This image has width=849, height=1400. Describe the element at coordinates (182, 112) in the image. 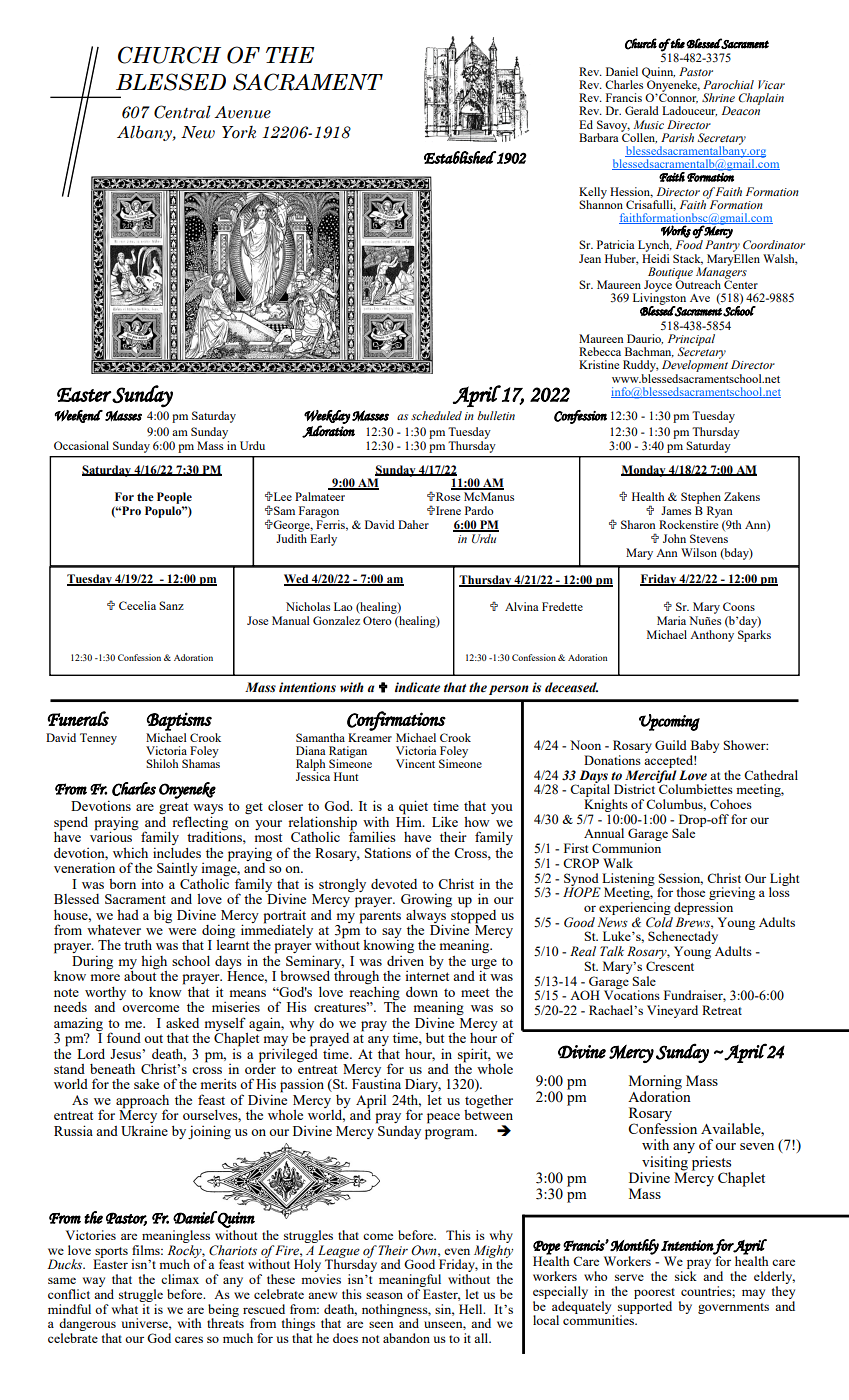

I see `Central` at that location.
